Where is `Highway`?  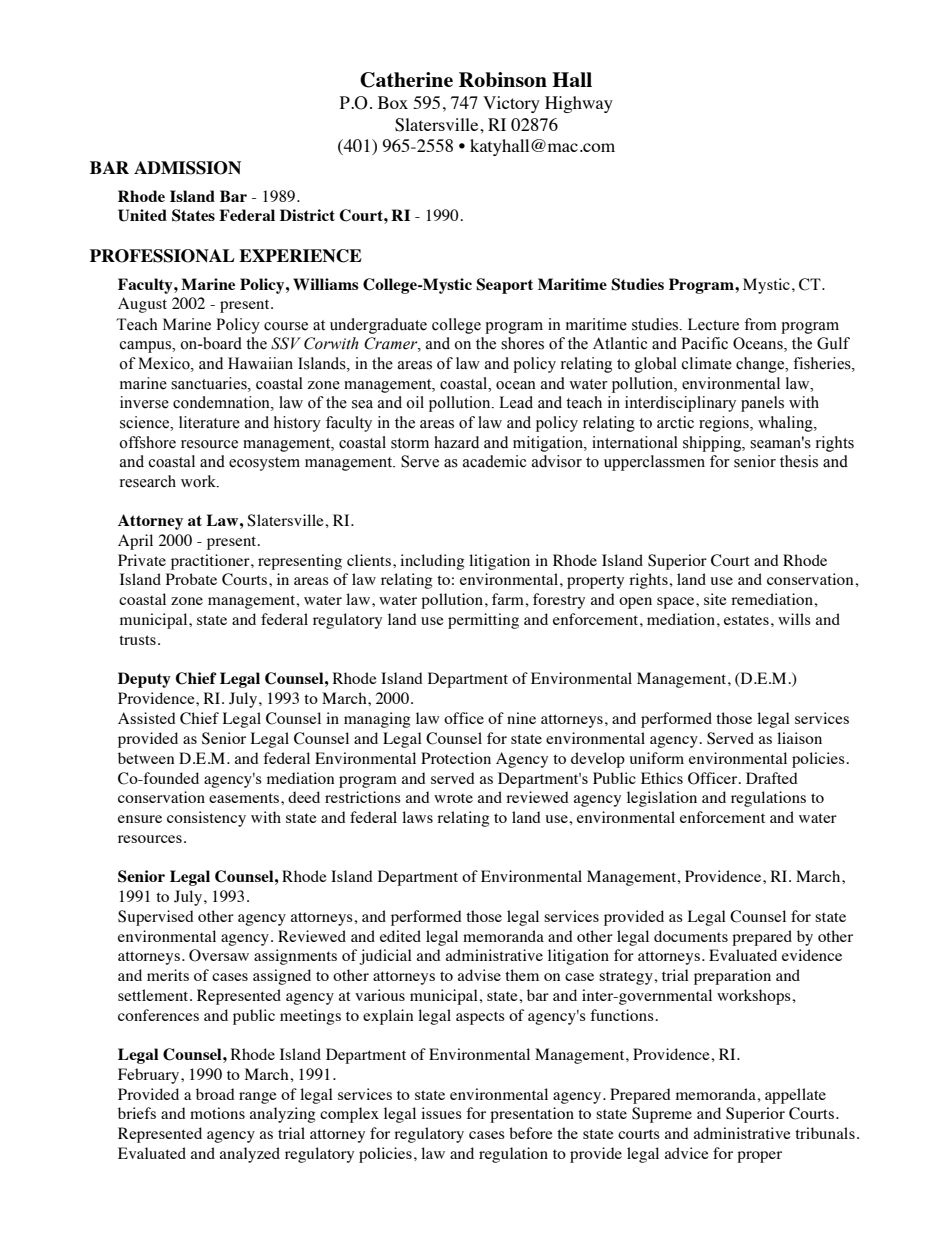 Highway is located at coordinates (579, 104).
